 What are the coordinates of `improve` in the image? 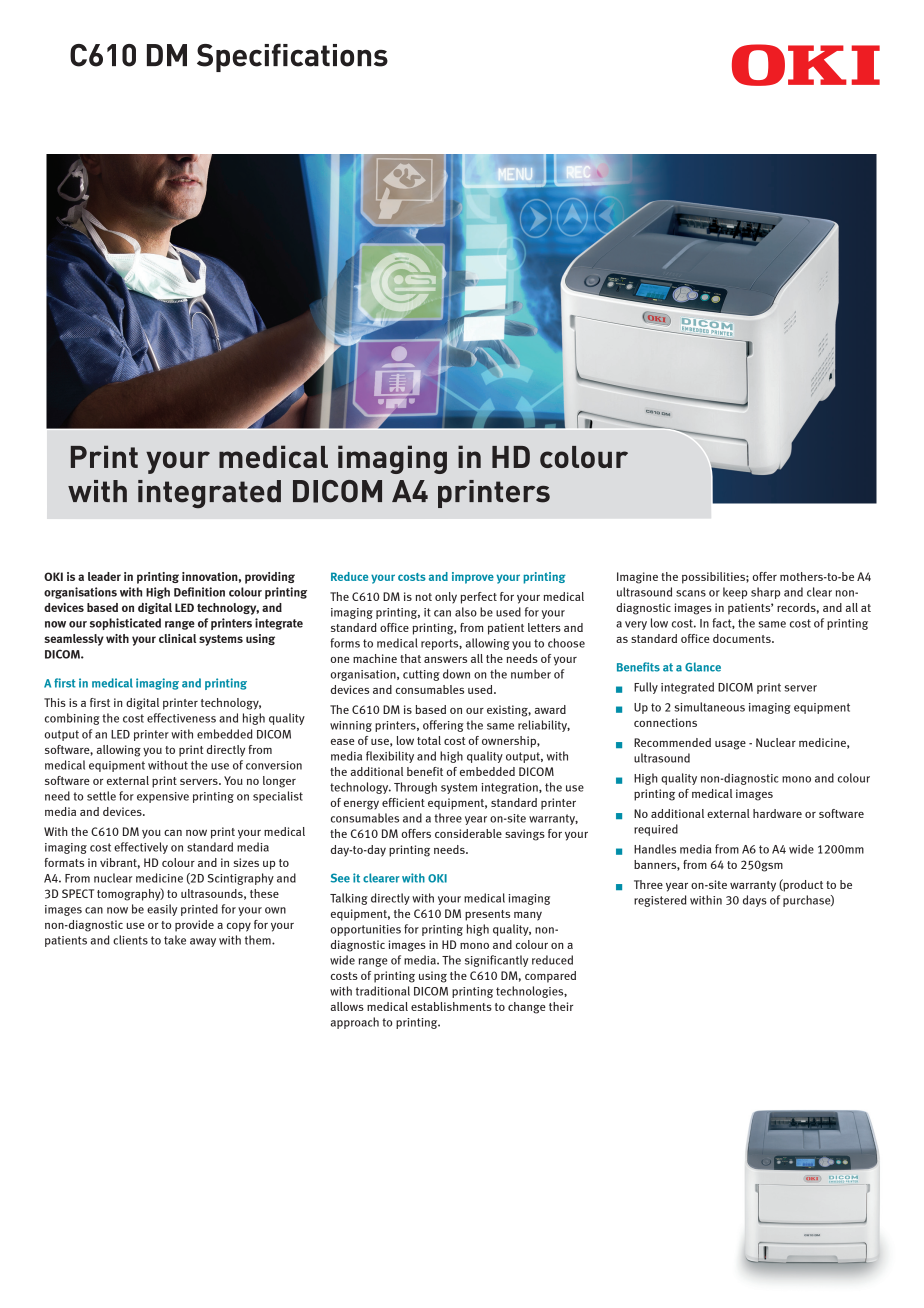 It's located at (473, 578).
